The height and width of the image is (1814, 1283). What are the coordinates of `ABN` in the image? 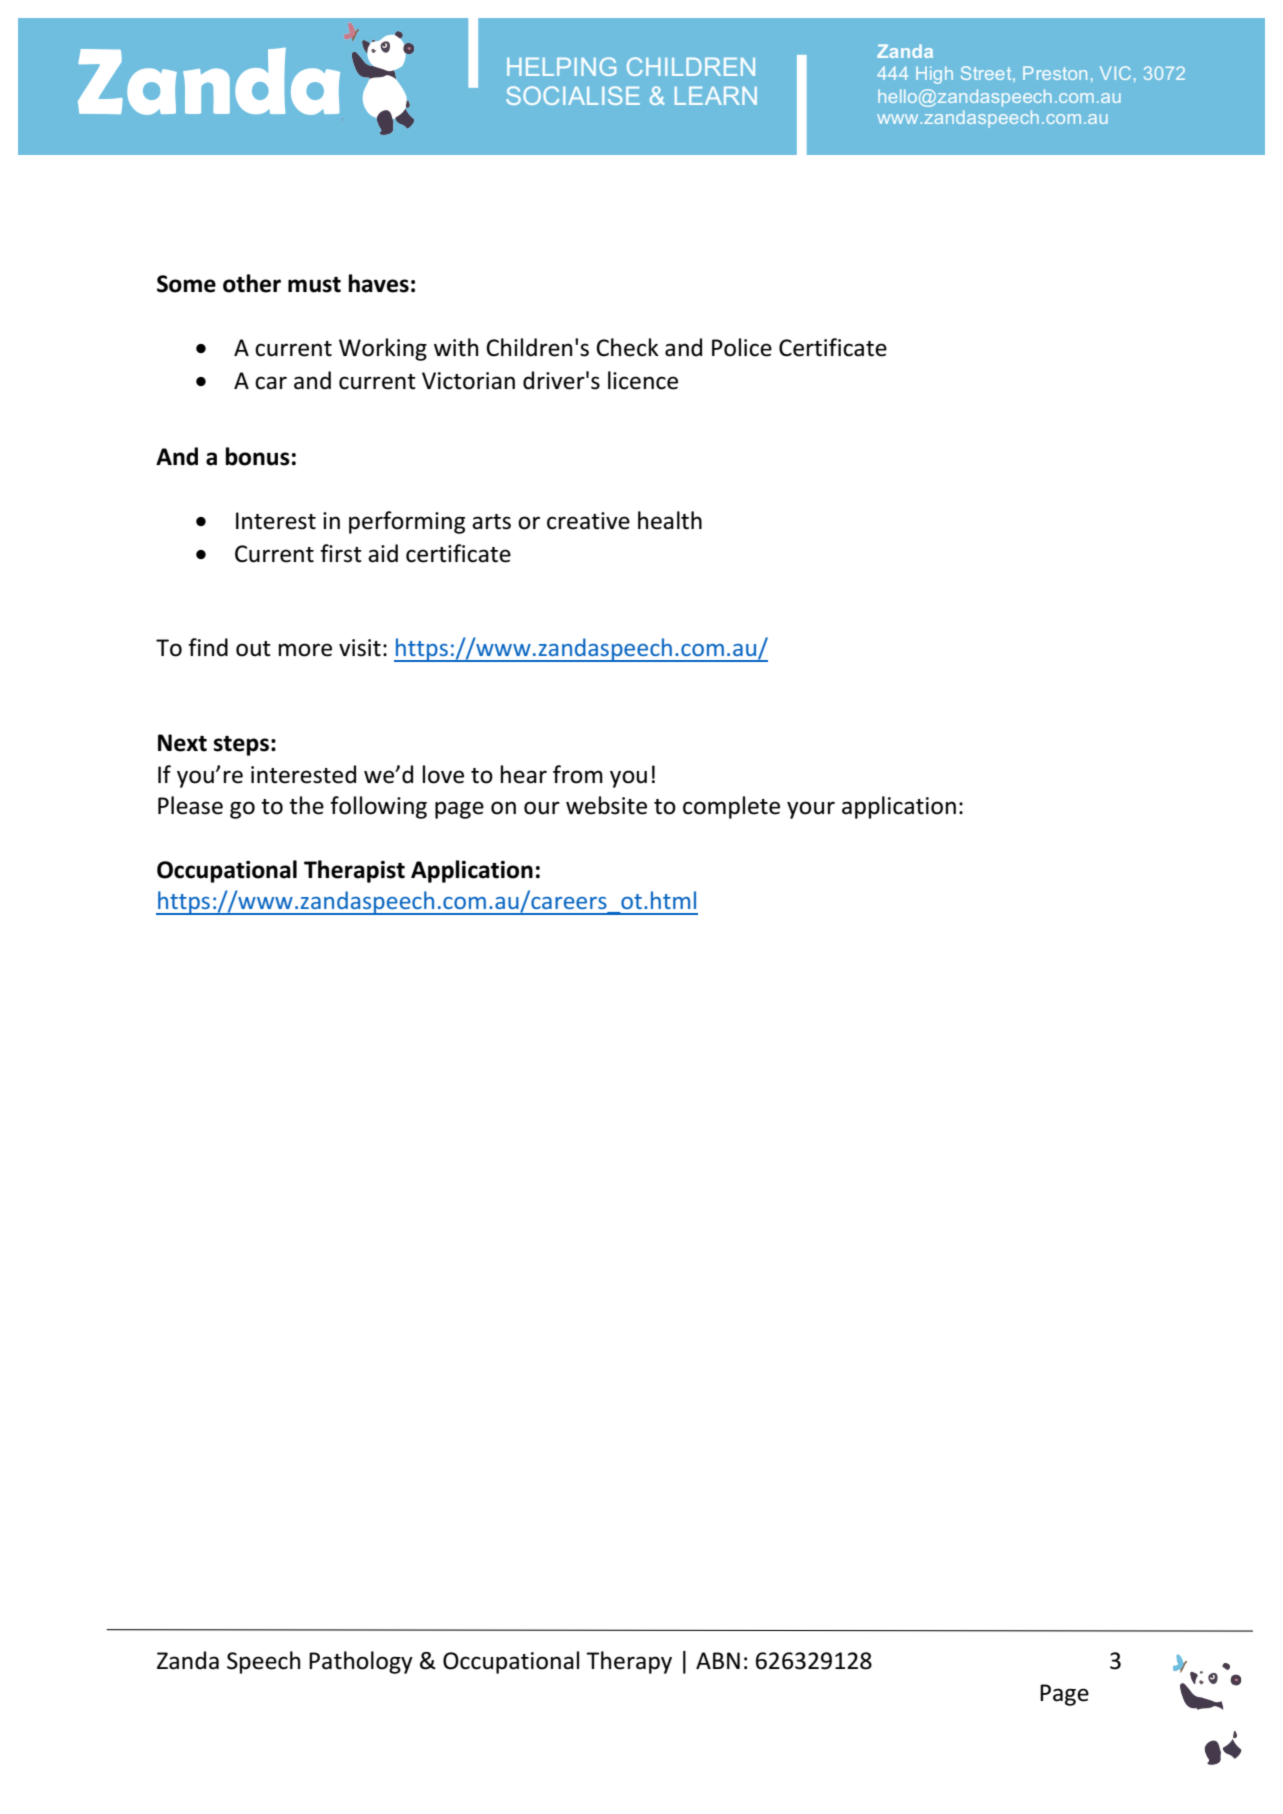 It's located at (718, 1660).
